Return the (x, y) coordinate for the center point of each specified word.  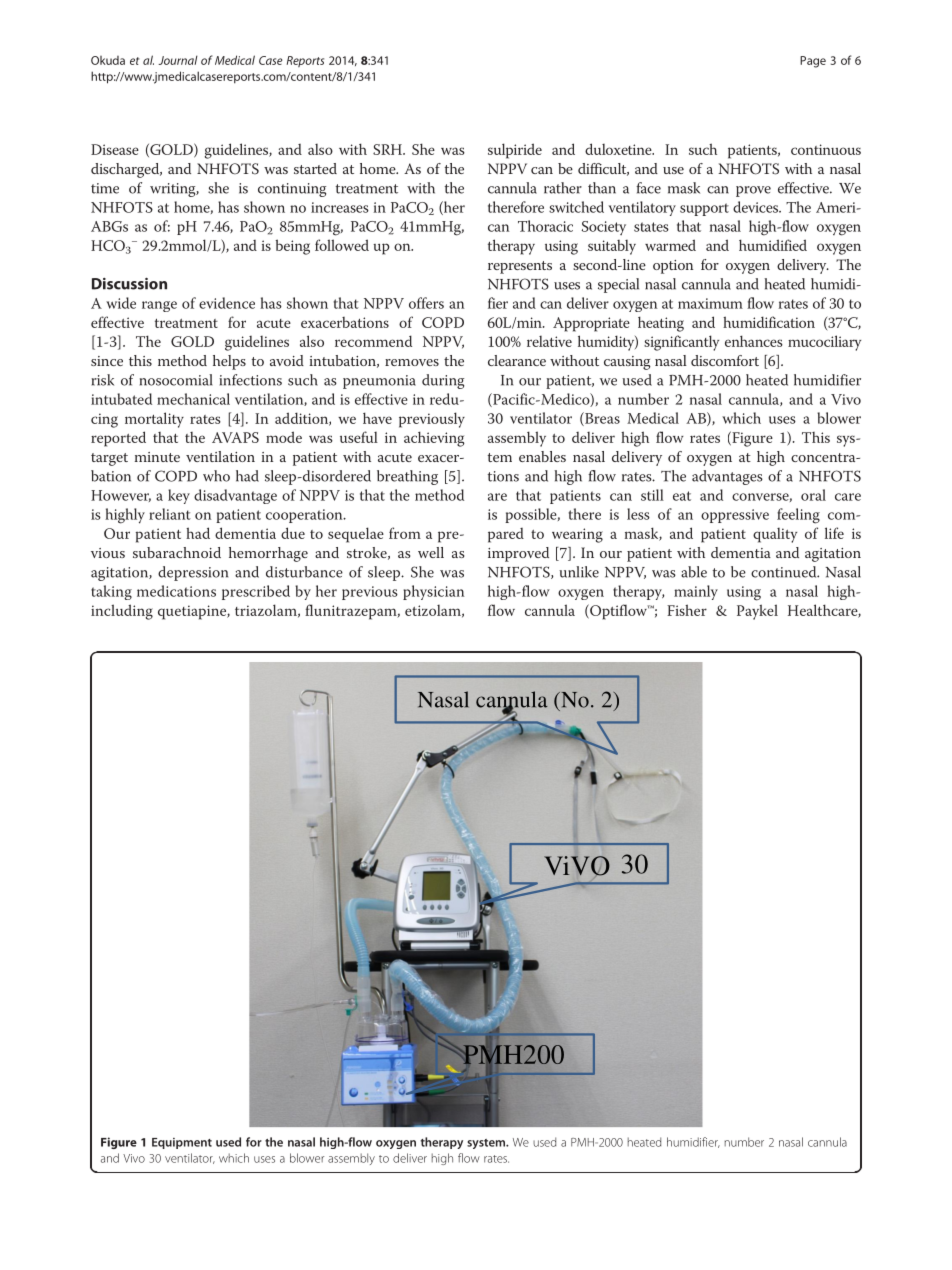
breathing (407, 477)
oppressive (735, 516)
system (487, 1144)
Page (813, 62)
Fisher (687, 610)
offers (426, 303)
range (159, 306)
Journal (178, 60)
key (179, 496)
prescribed (256, 592)
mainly (696, 592)
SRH (388, 149)
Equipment (182, 1143)
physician (433, 592)
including (122, 612)
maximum (710, 303)
